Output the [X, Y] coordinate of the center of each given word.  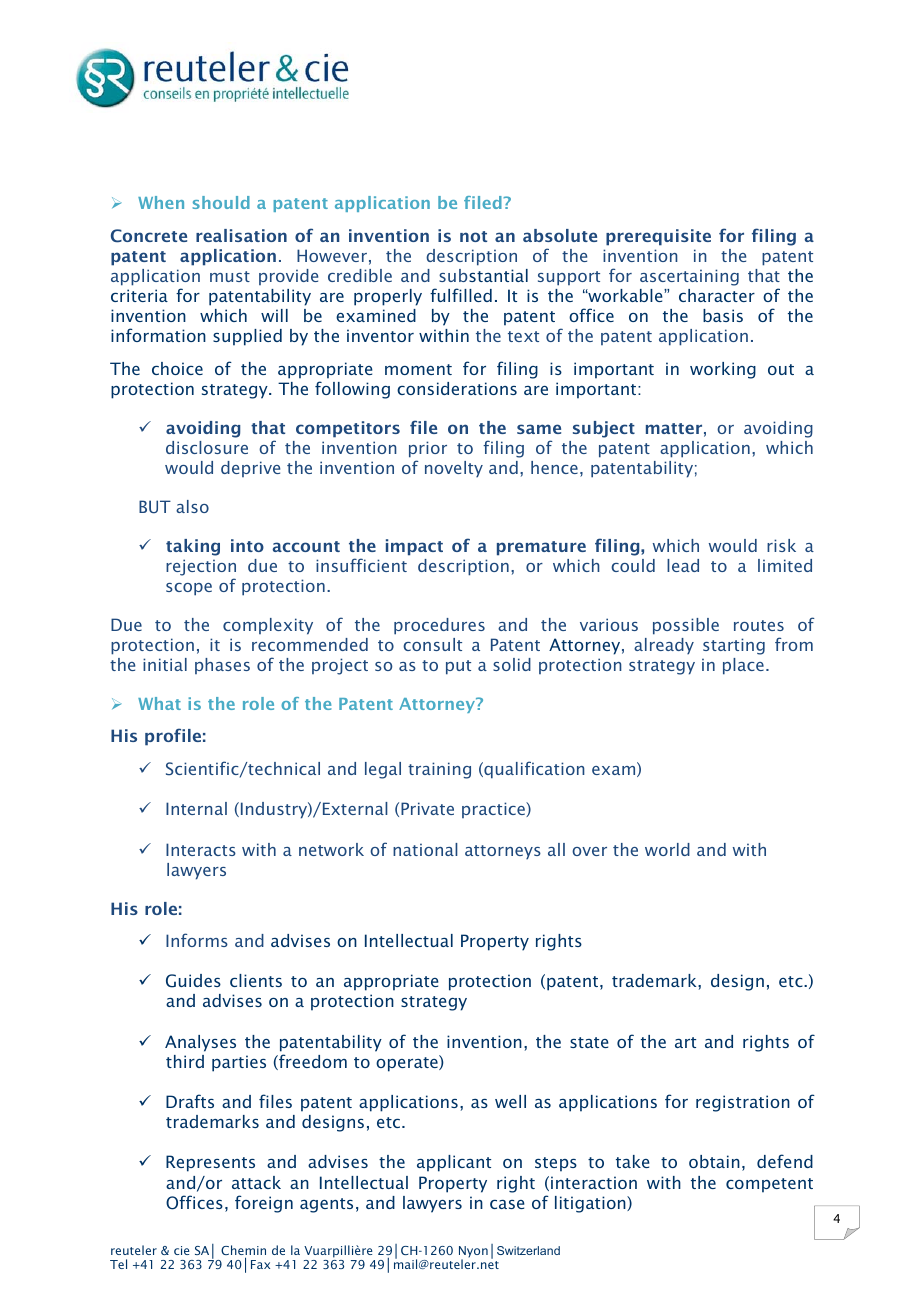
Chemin [243, 1251]
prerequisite [658, 237]
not [473, 236]
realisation [241, 235]
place [743, 666]
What [159, 703]
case [507, 1204]
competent [769, 1185]
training [439, 770]
